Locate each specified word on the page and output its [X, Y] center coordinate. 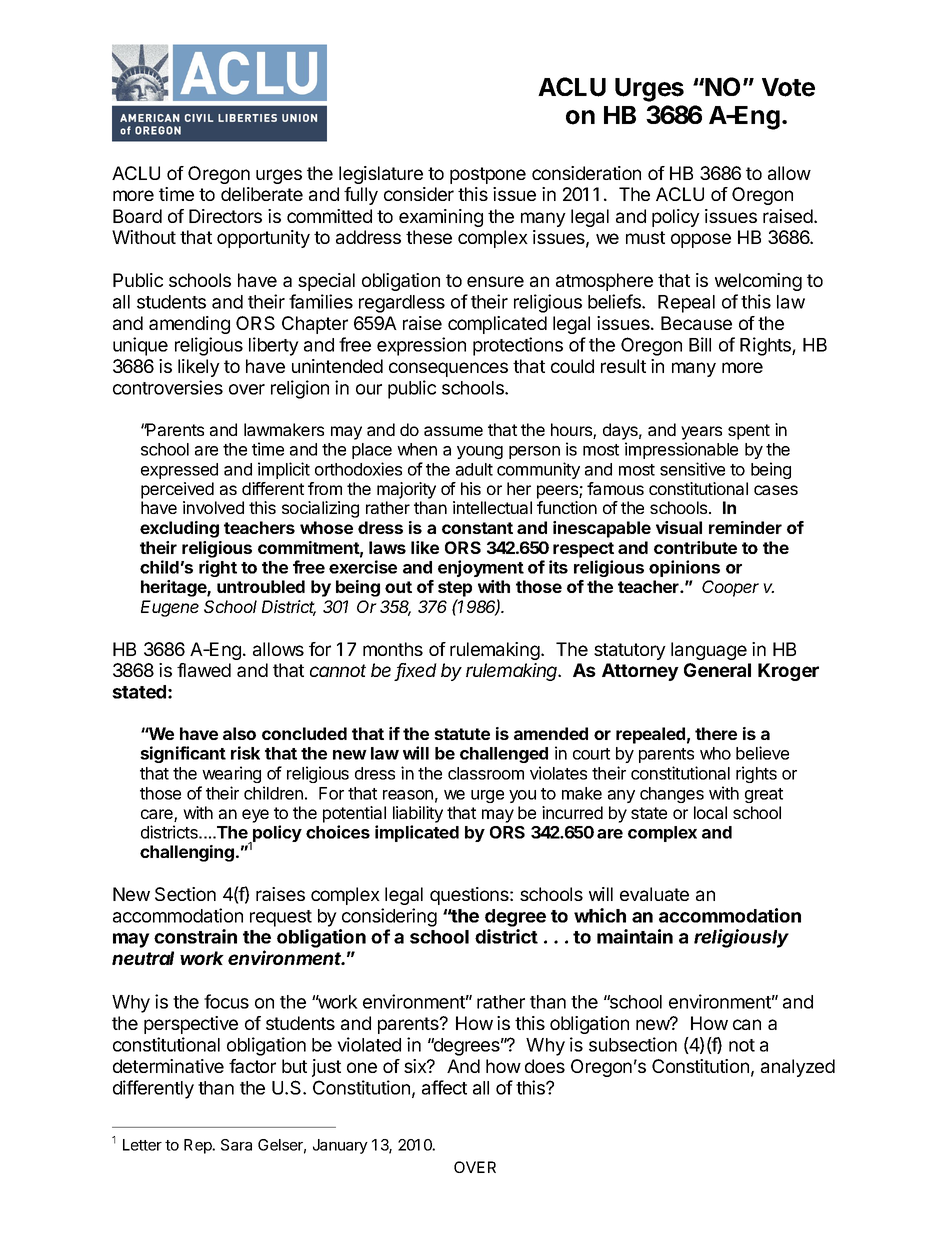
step [455, 589]
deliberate [262, 194]
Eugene [170, 608]
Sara [236, 1145]
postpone [488, 175]
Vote [788, 87]
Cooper [730, 588]
